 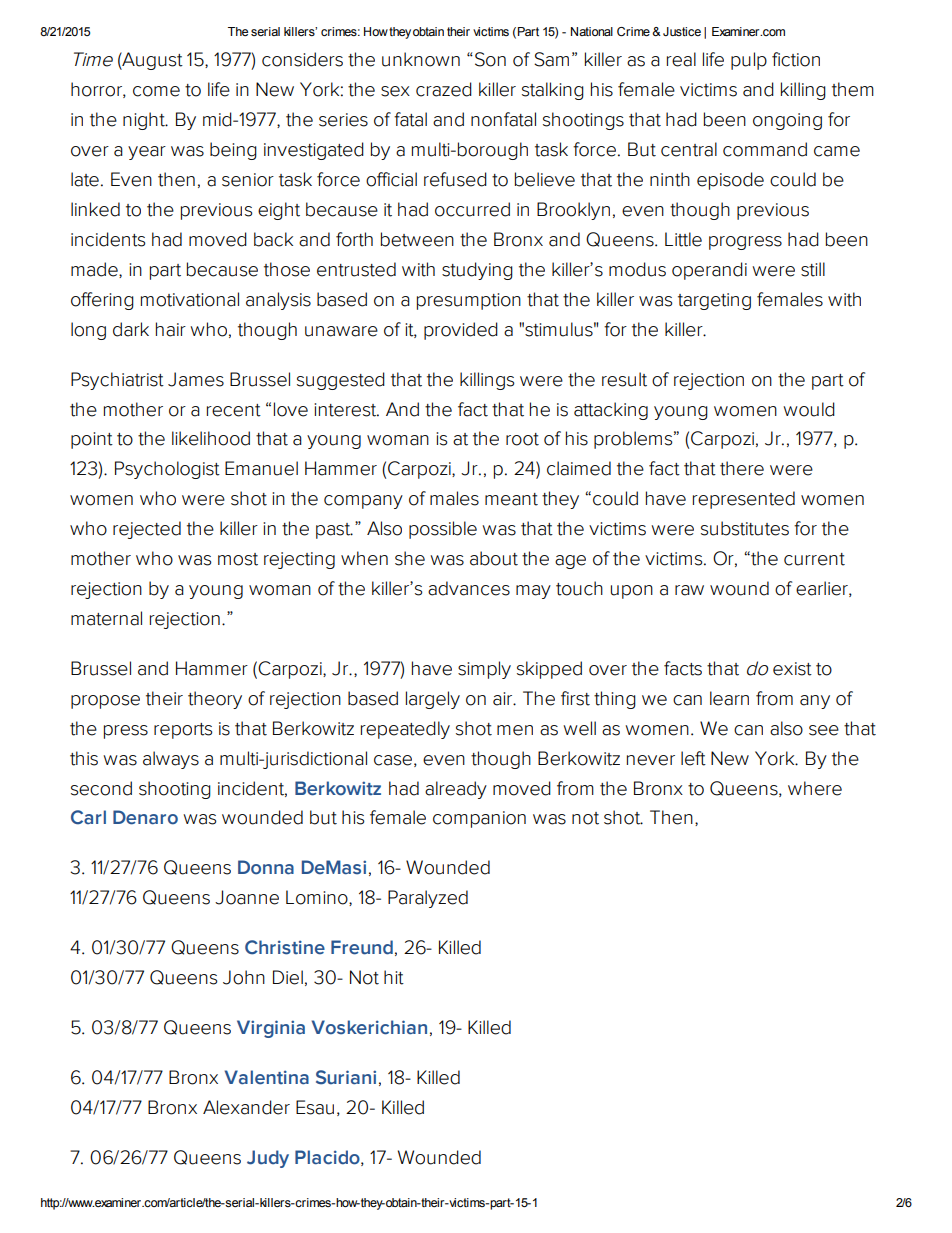 What do you see at coordinates (490, 59) in the screenshot?
I see `Son` at bounding box center [490, 59].
